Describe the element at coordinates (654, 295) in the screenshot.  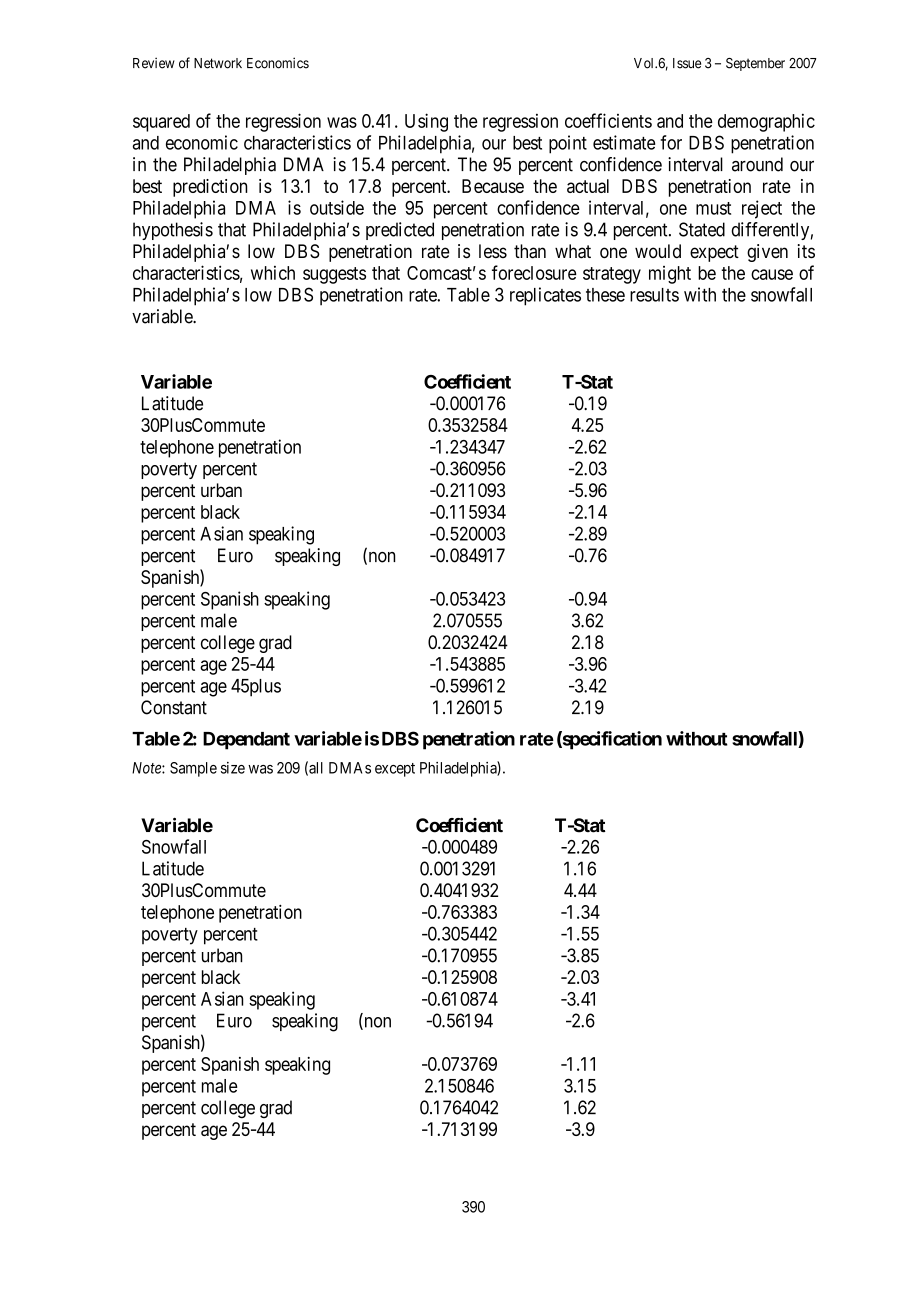
I see `results` at that location.
